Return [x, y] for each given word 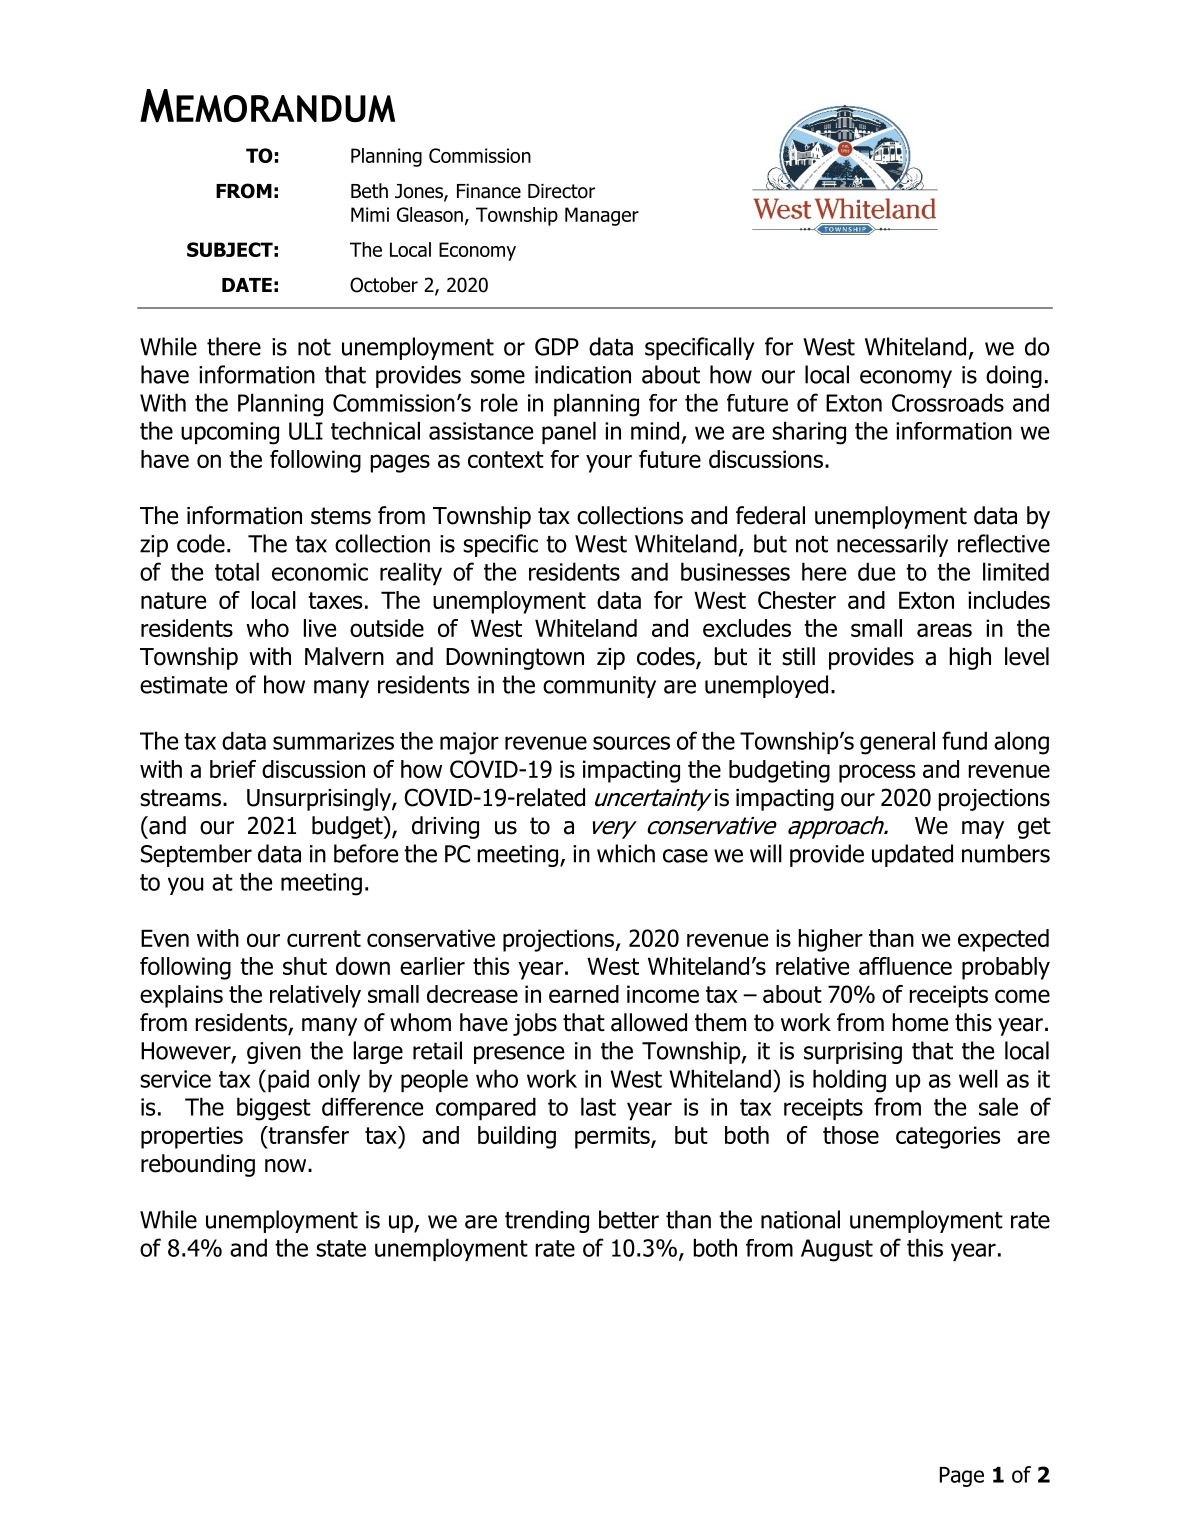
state [341, 1248]
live [320, 628]
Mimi [370, 214]
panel [569, 432]
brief [233, 769]
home [920, 1022]
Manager [602, 216]
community [599, 687]
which [626, 853]
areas [944, 630]
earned [584, 994]
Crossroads [948, 402]
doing [1014, 376]
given [274, 1053]
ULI [306, 431]
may [983, 830]
